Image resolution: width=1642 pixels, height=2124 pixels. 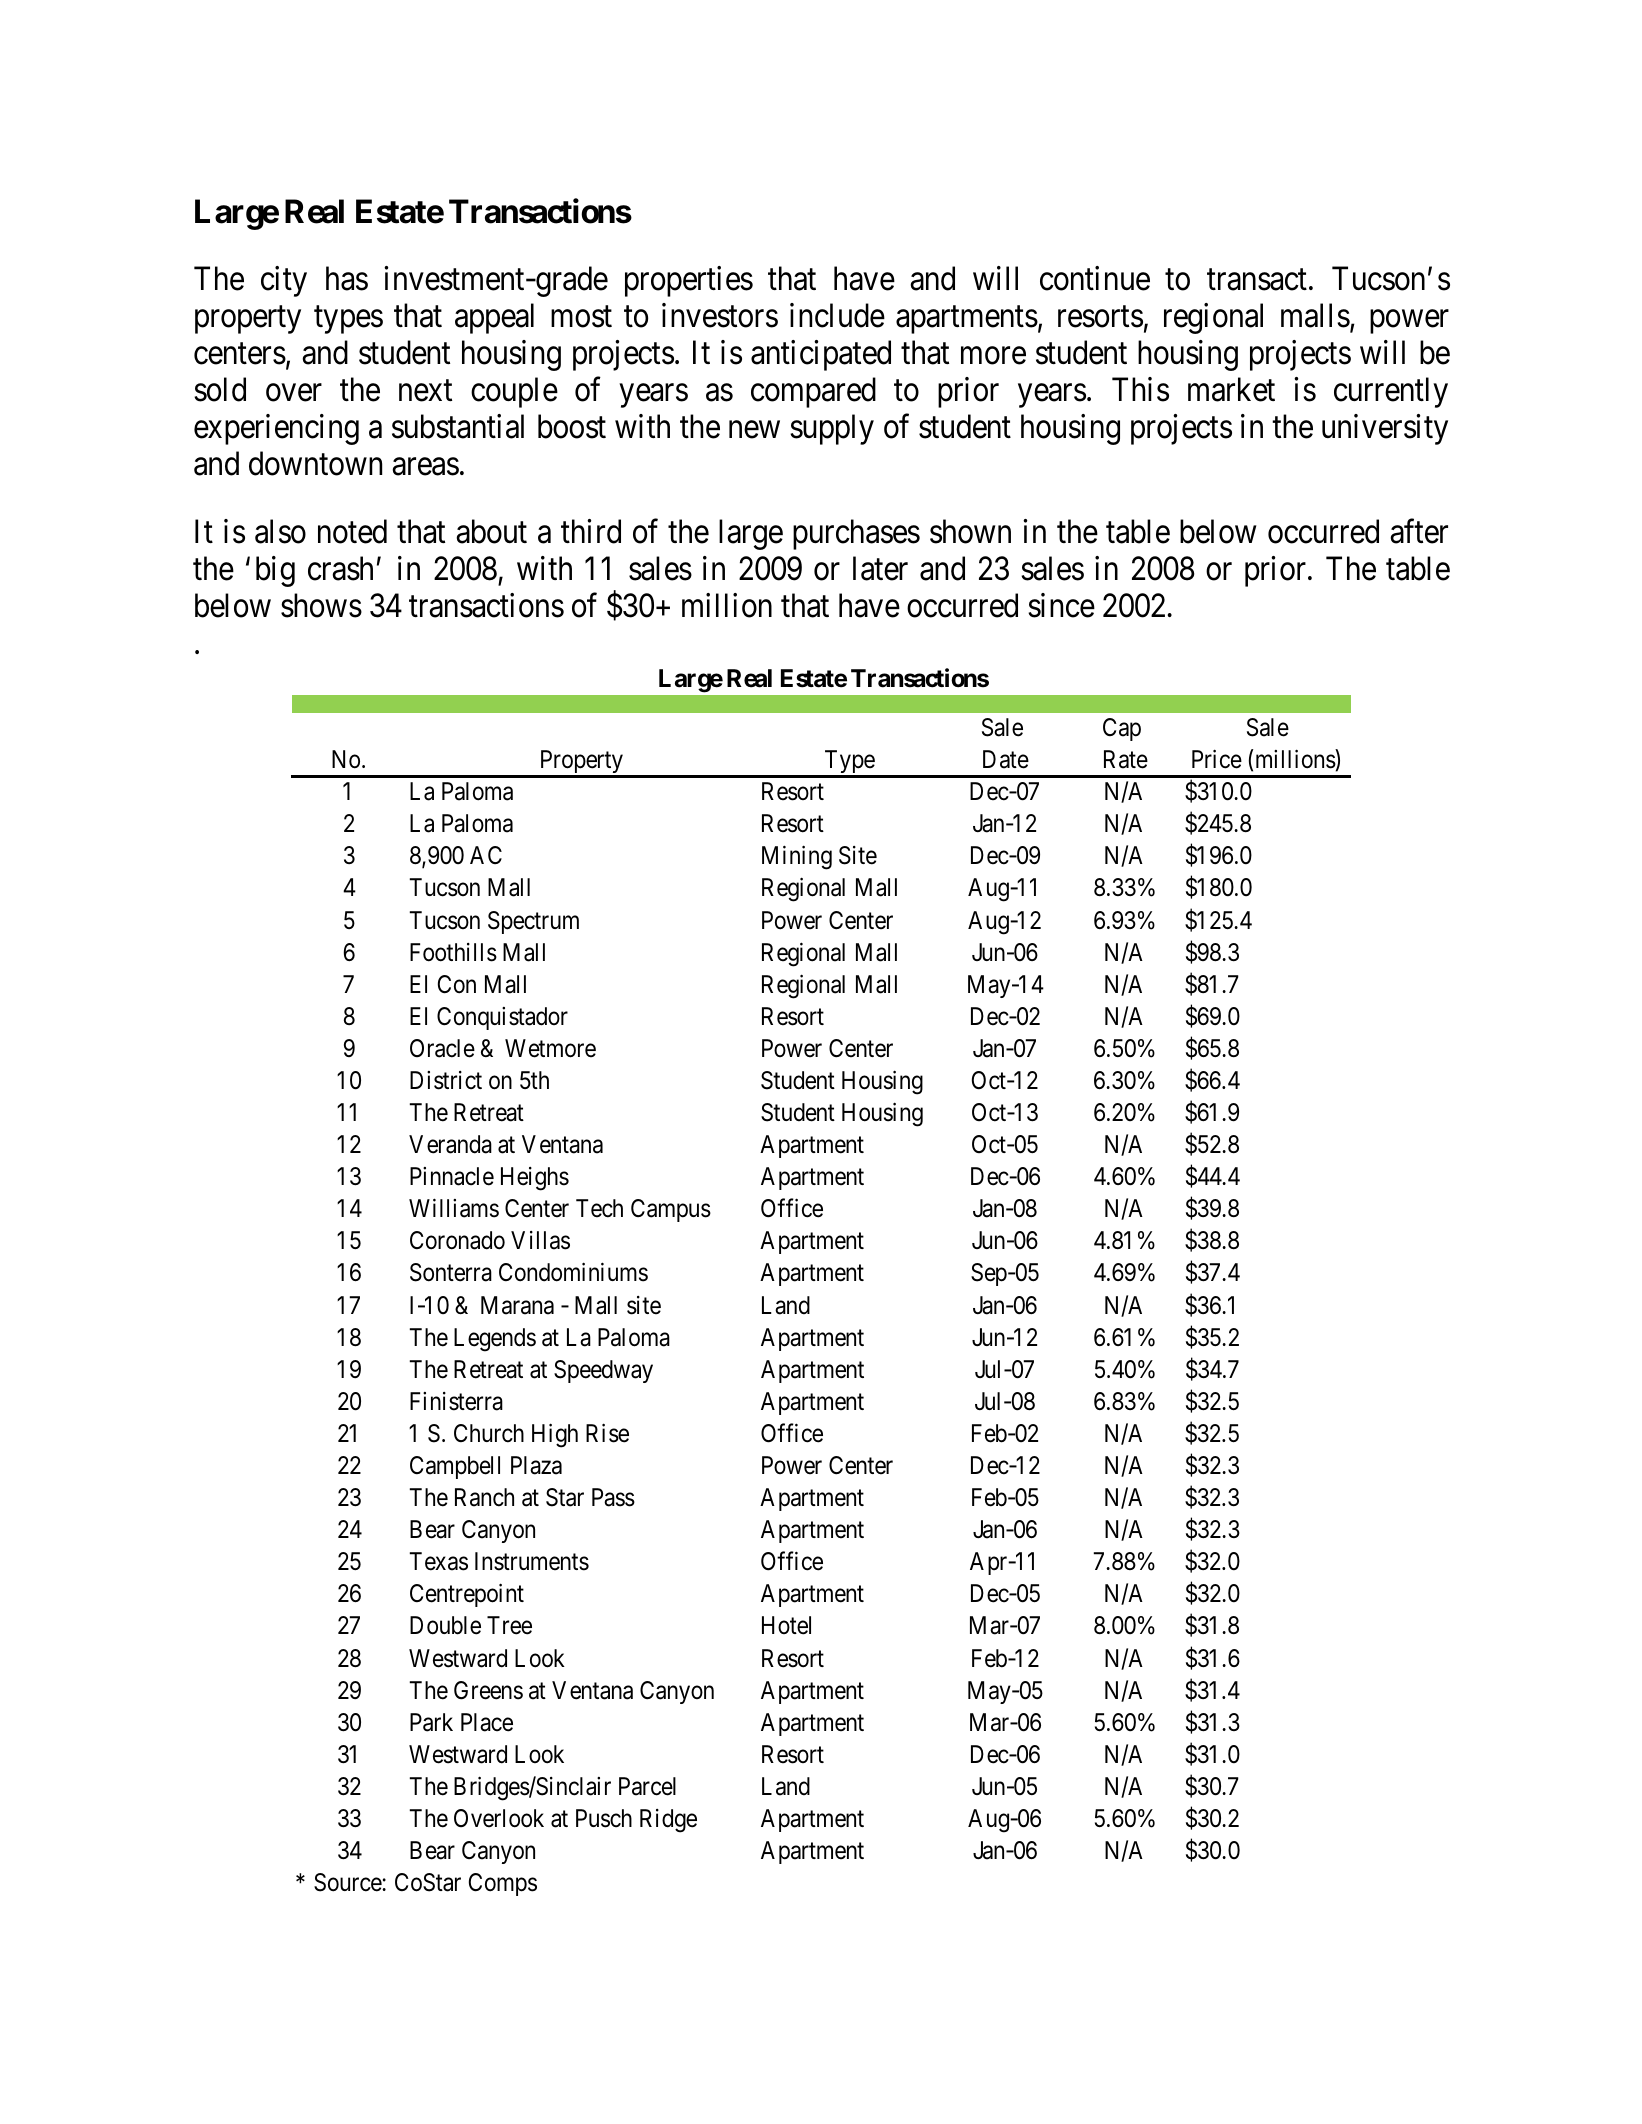 What do you see at coordinates (284, 281) in the image?
I see `city` at bounding box center [284, 281].
